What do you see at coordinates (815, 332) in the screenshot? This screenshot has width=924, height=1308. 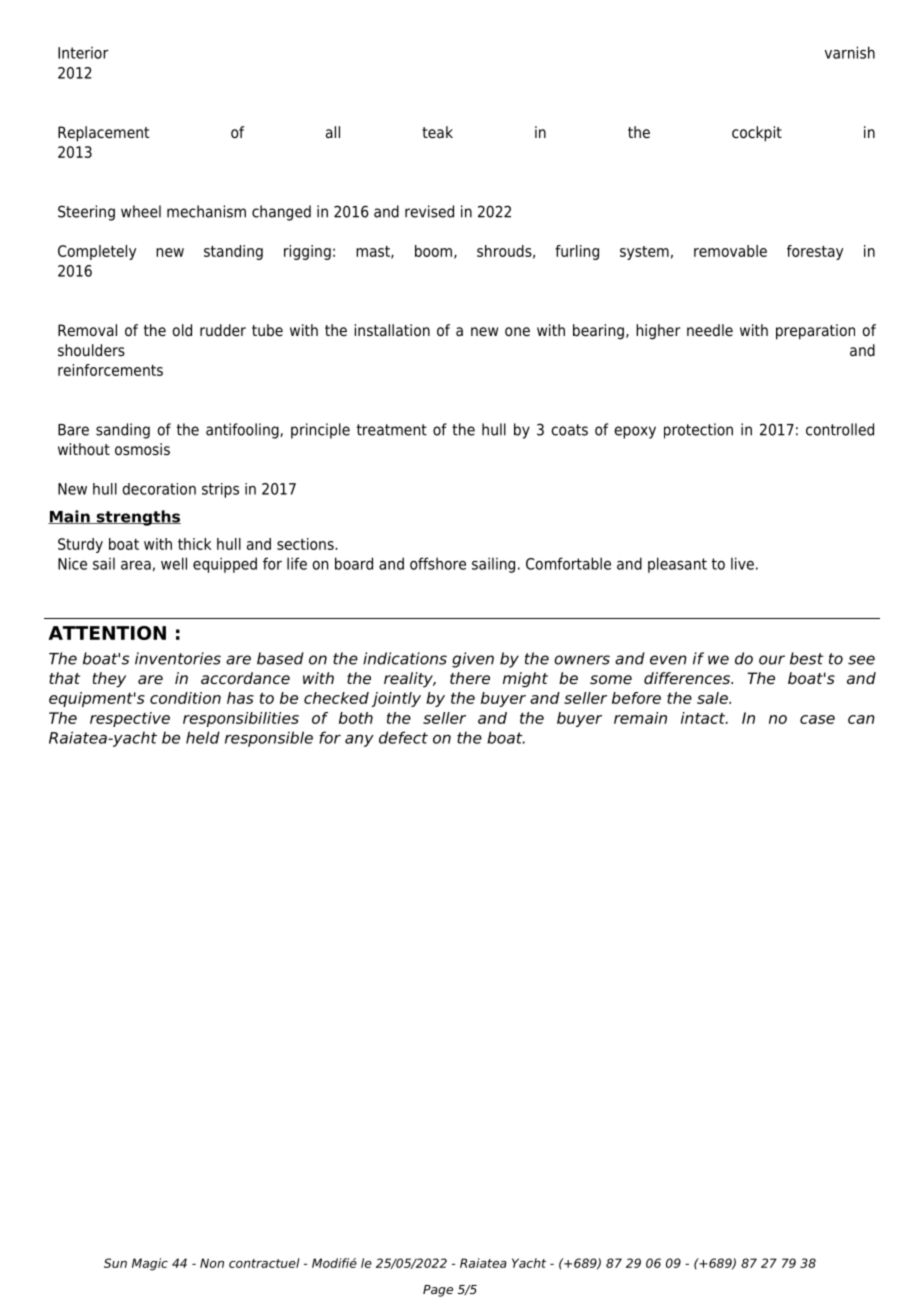 I see `preparation` at bounding box center [815, 332].
